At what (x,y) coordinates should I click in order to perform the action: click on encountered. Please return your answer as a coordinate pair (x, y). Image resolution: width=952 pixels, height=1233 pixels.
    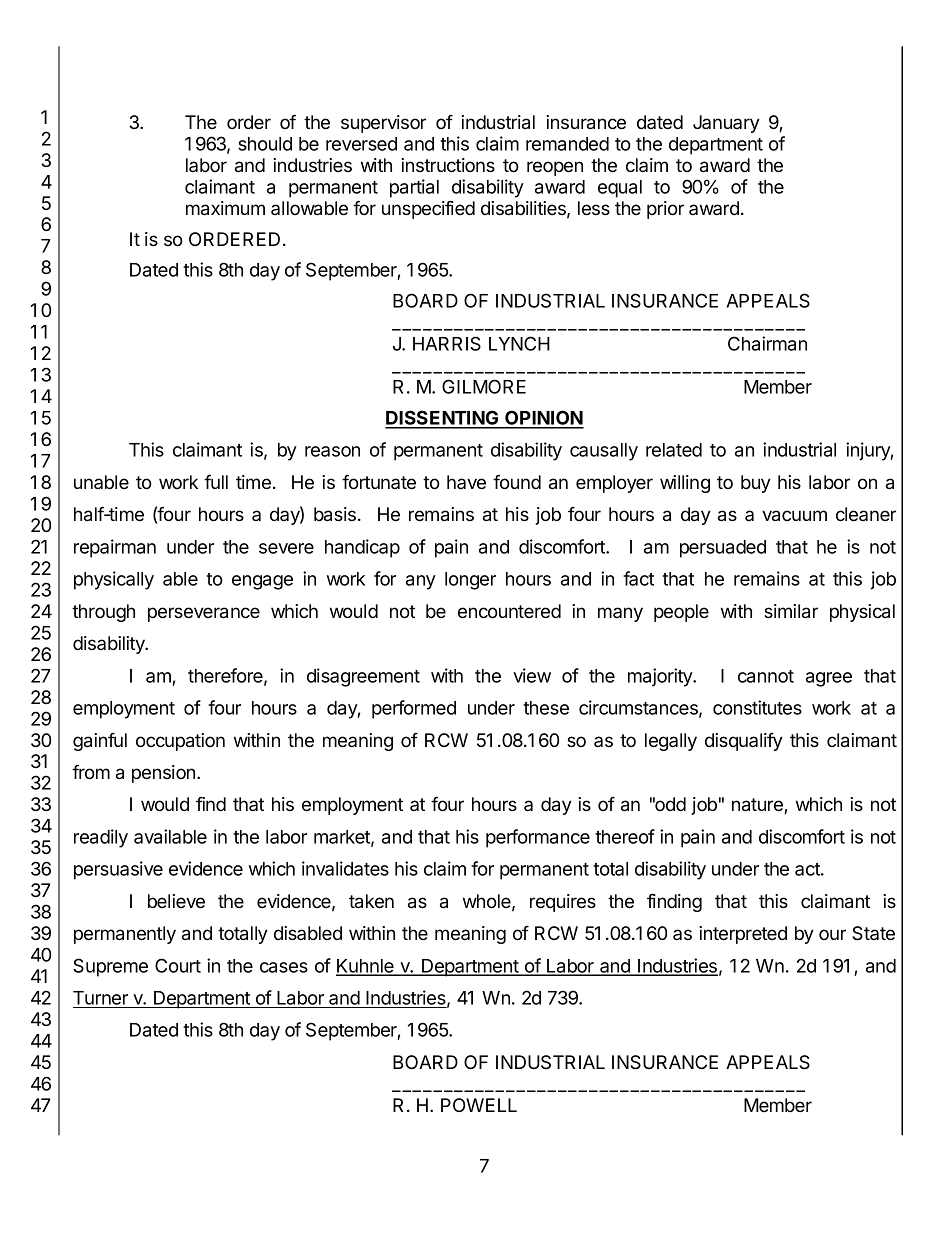
    Looking at the image, I should click on (509, 611).
